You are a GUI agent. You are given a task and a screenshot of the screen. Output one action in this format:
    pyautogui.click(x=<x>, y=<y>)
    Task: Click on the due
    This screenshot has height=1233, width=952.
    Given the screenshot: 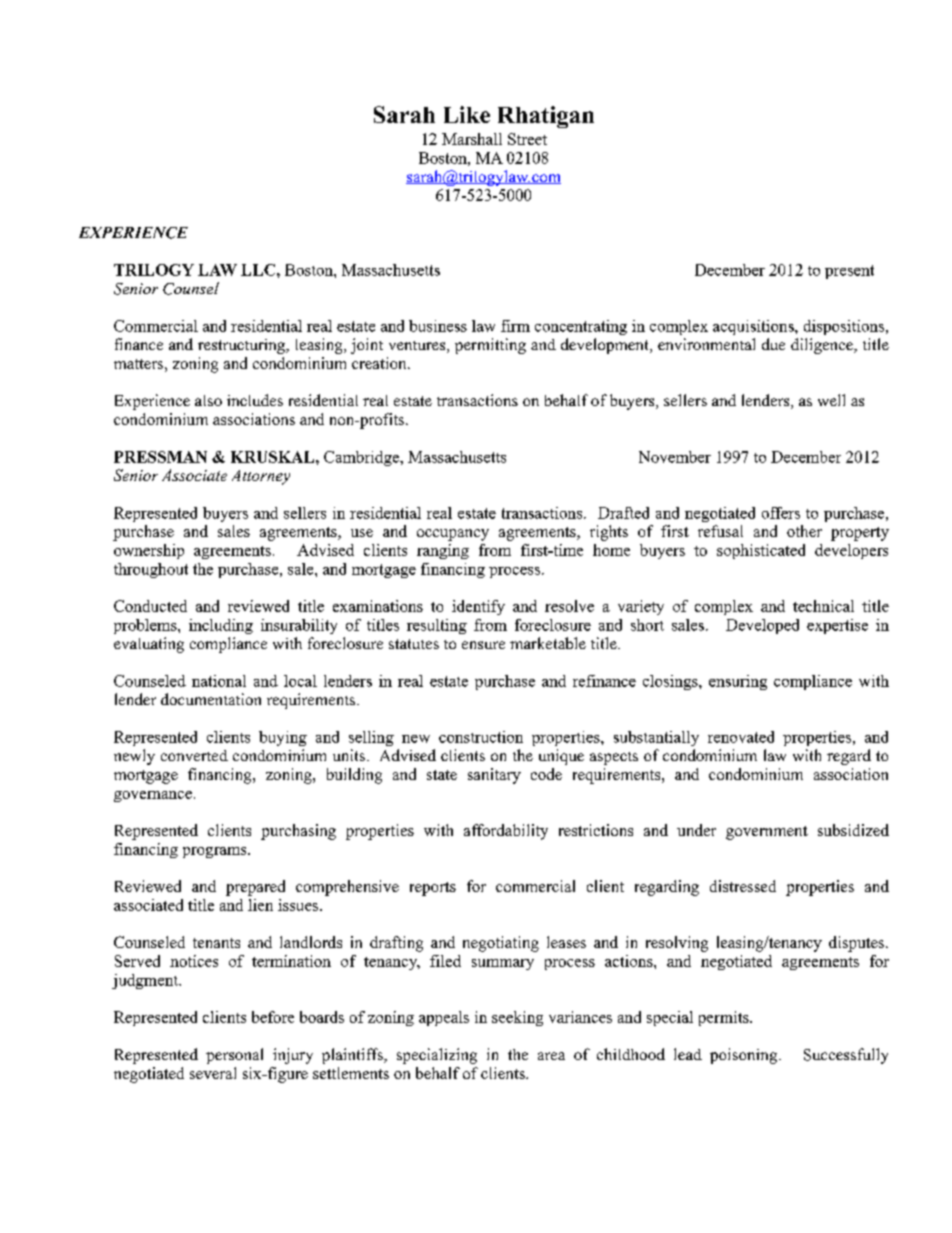 What is the action you would take?
    pyautogui.click(x=773, y=344)
